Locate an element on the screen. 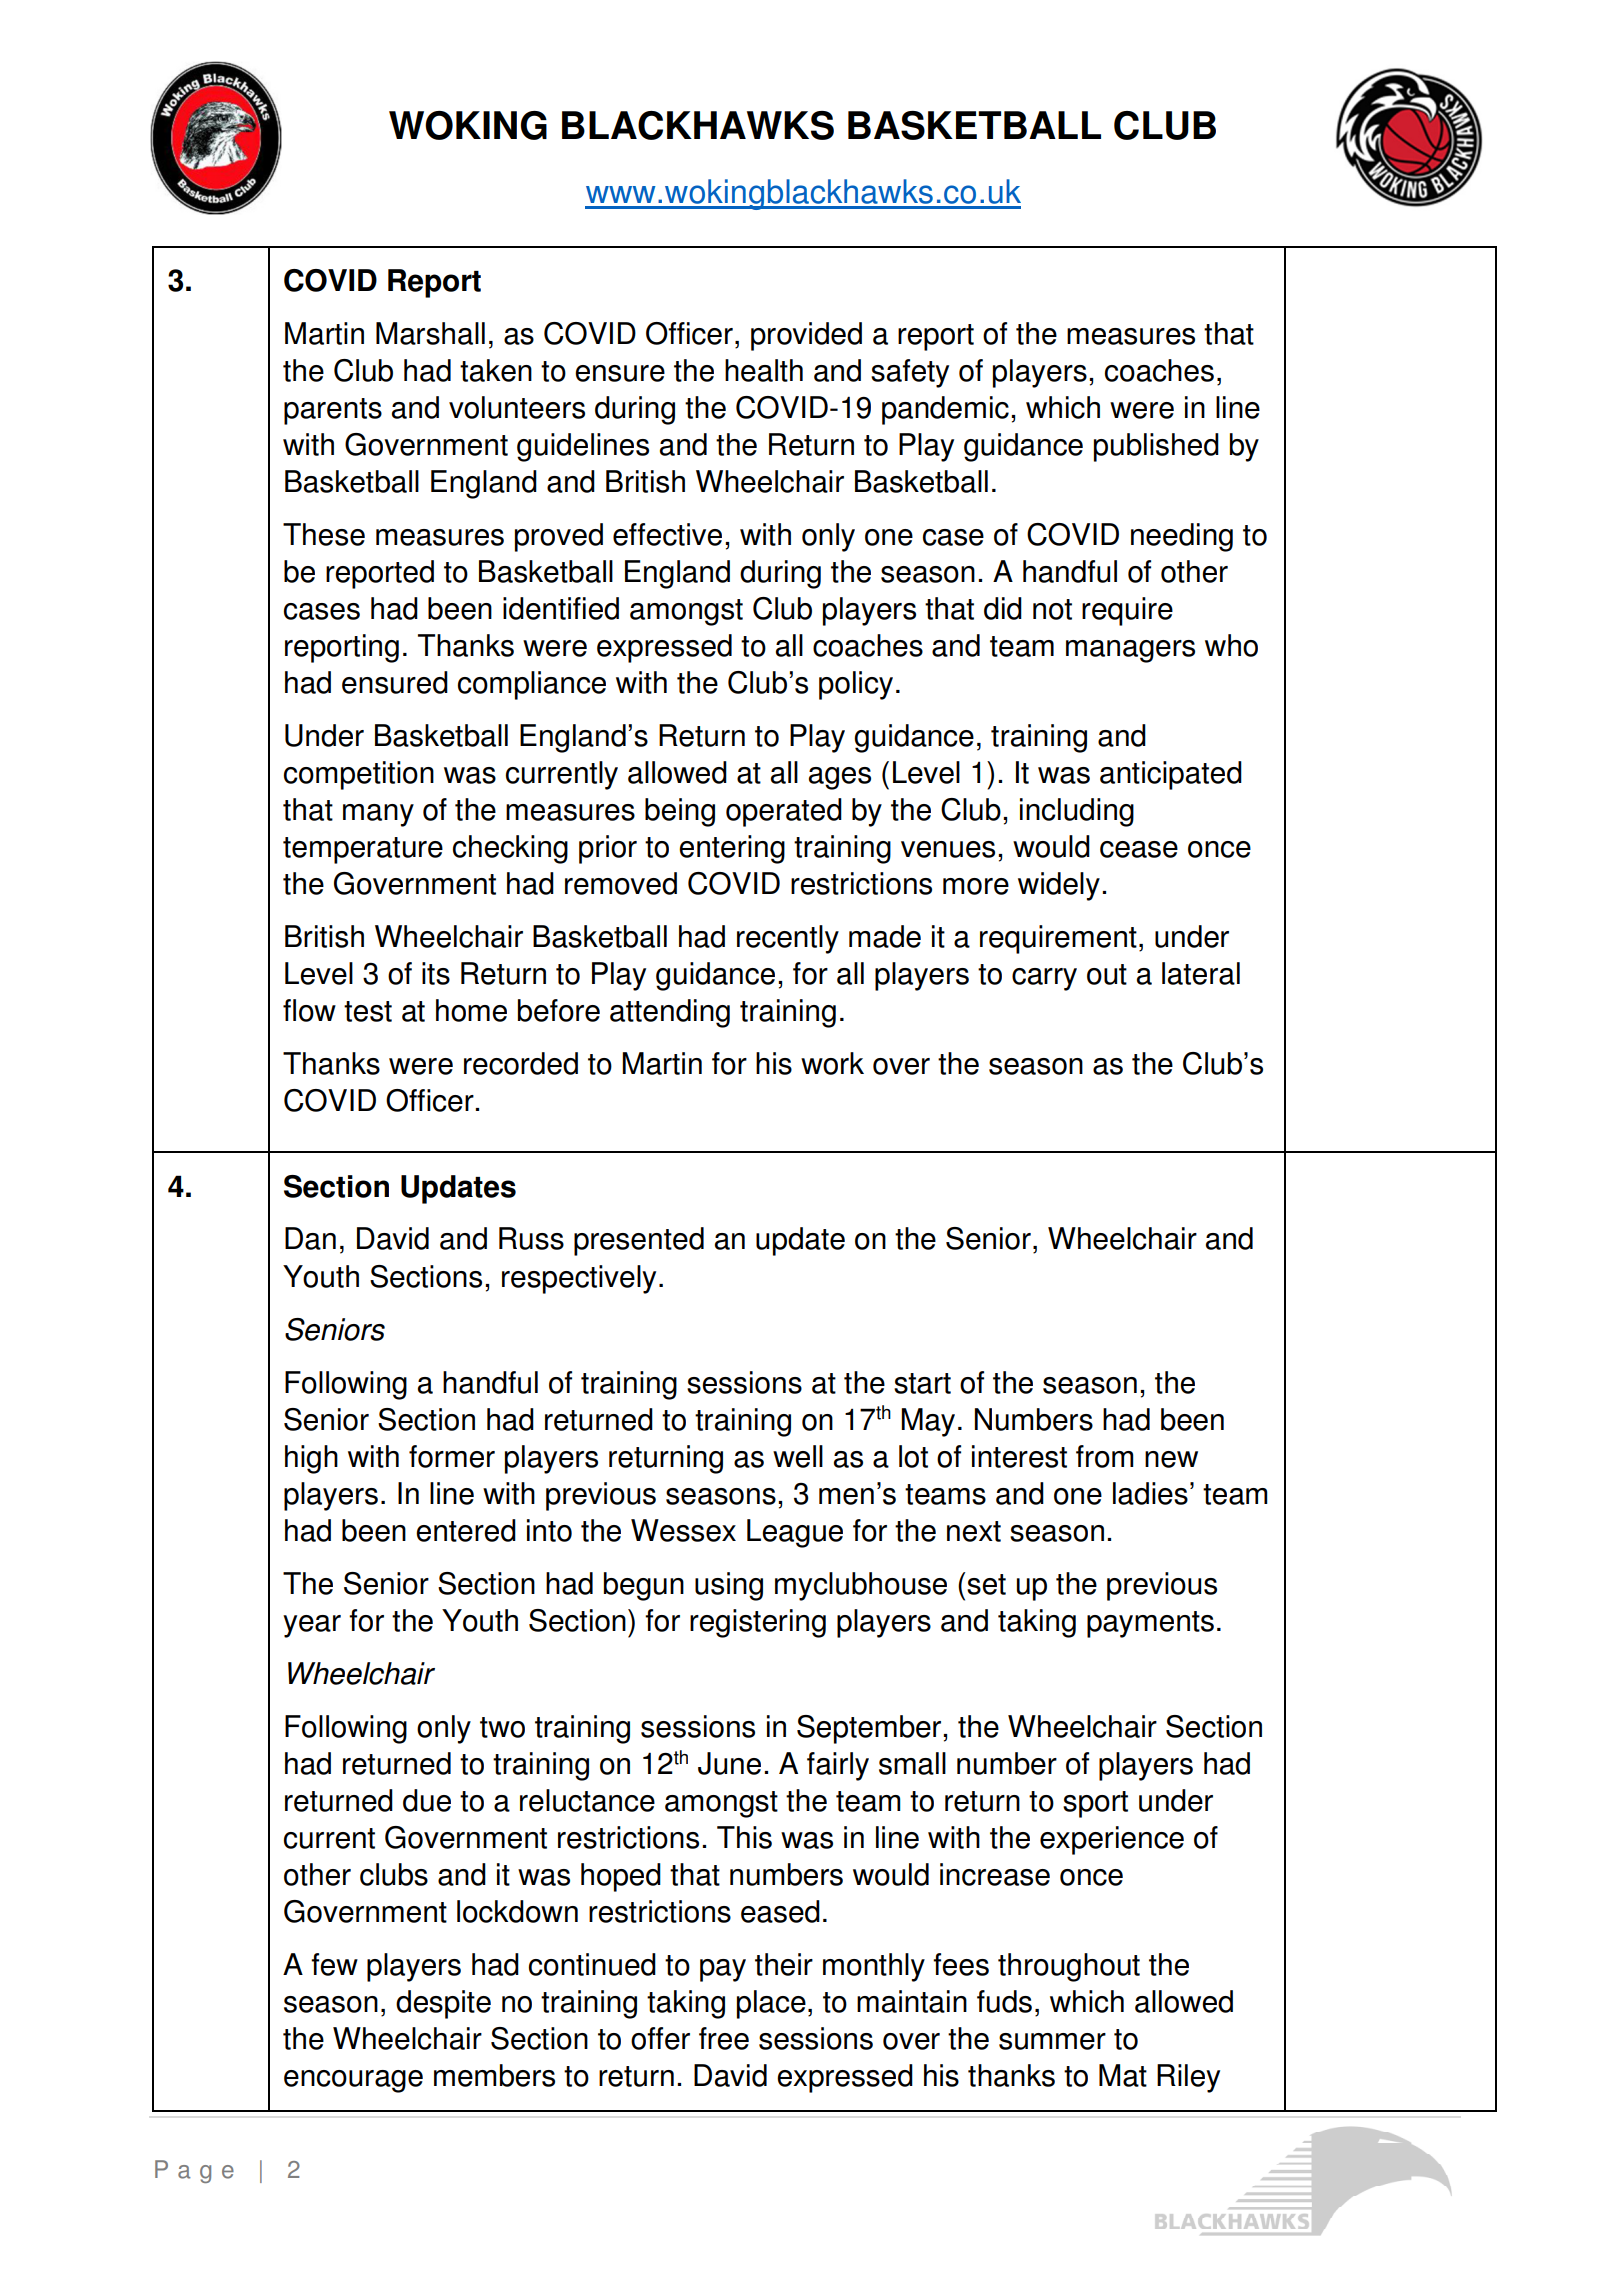  presented is located at coordinates (639, 1241).
